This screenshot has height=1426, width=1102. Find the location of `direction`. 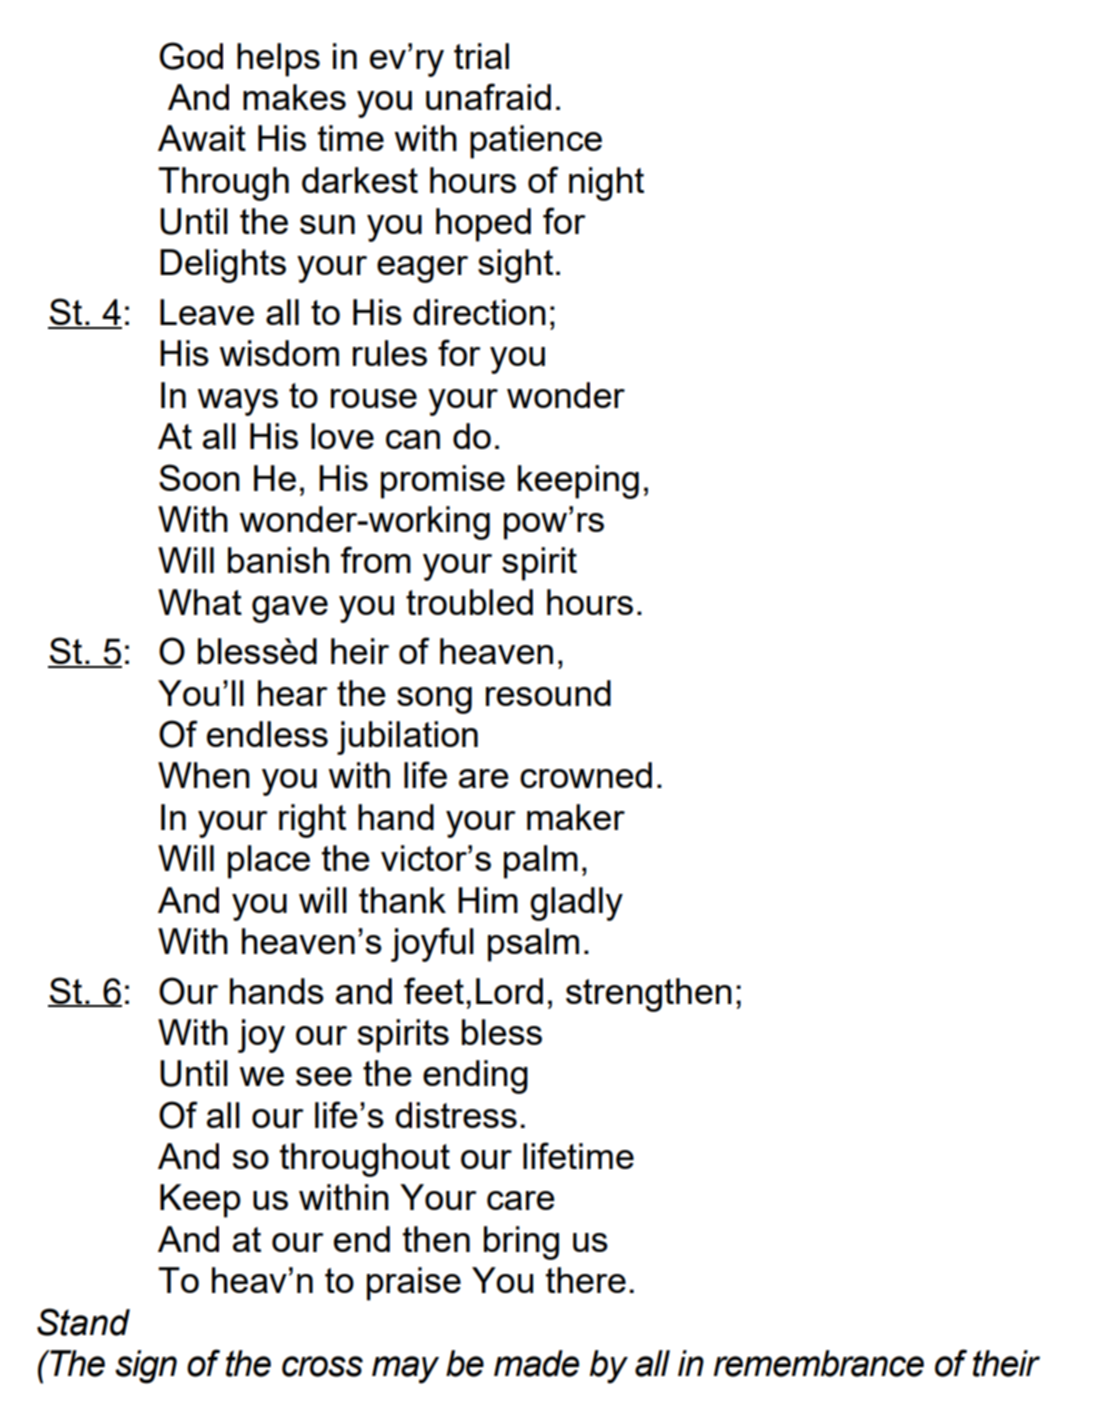

direction is located at coordinates (479, 312).
